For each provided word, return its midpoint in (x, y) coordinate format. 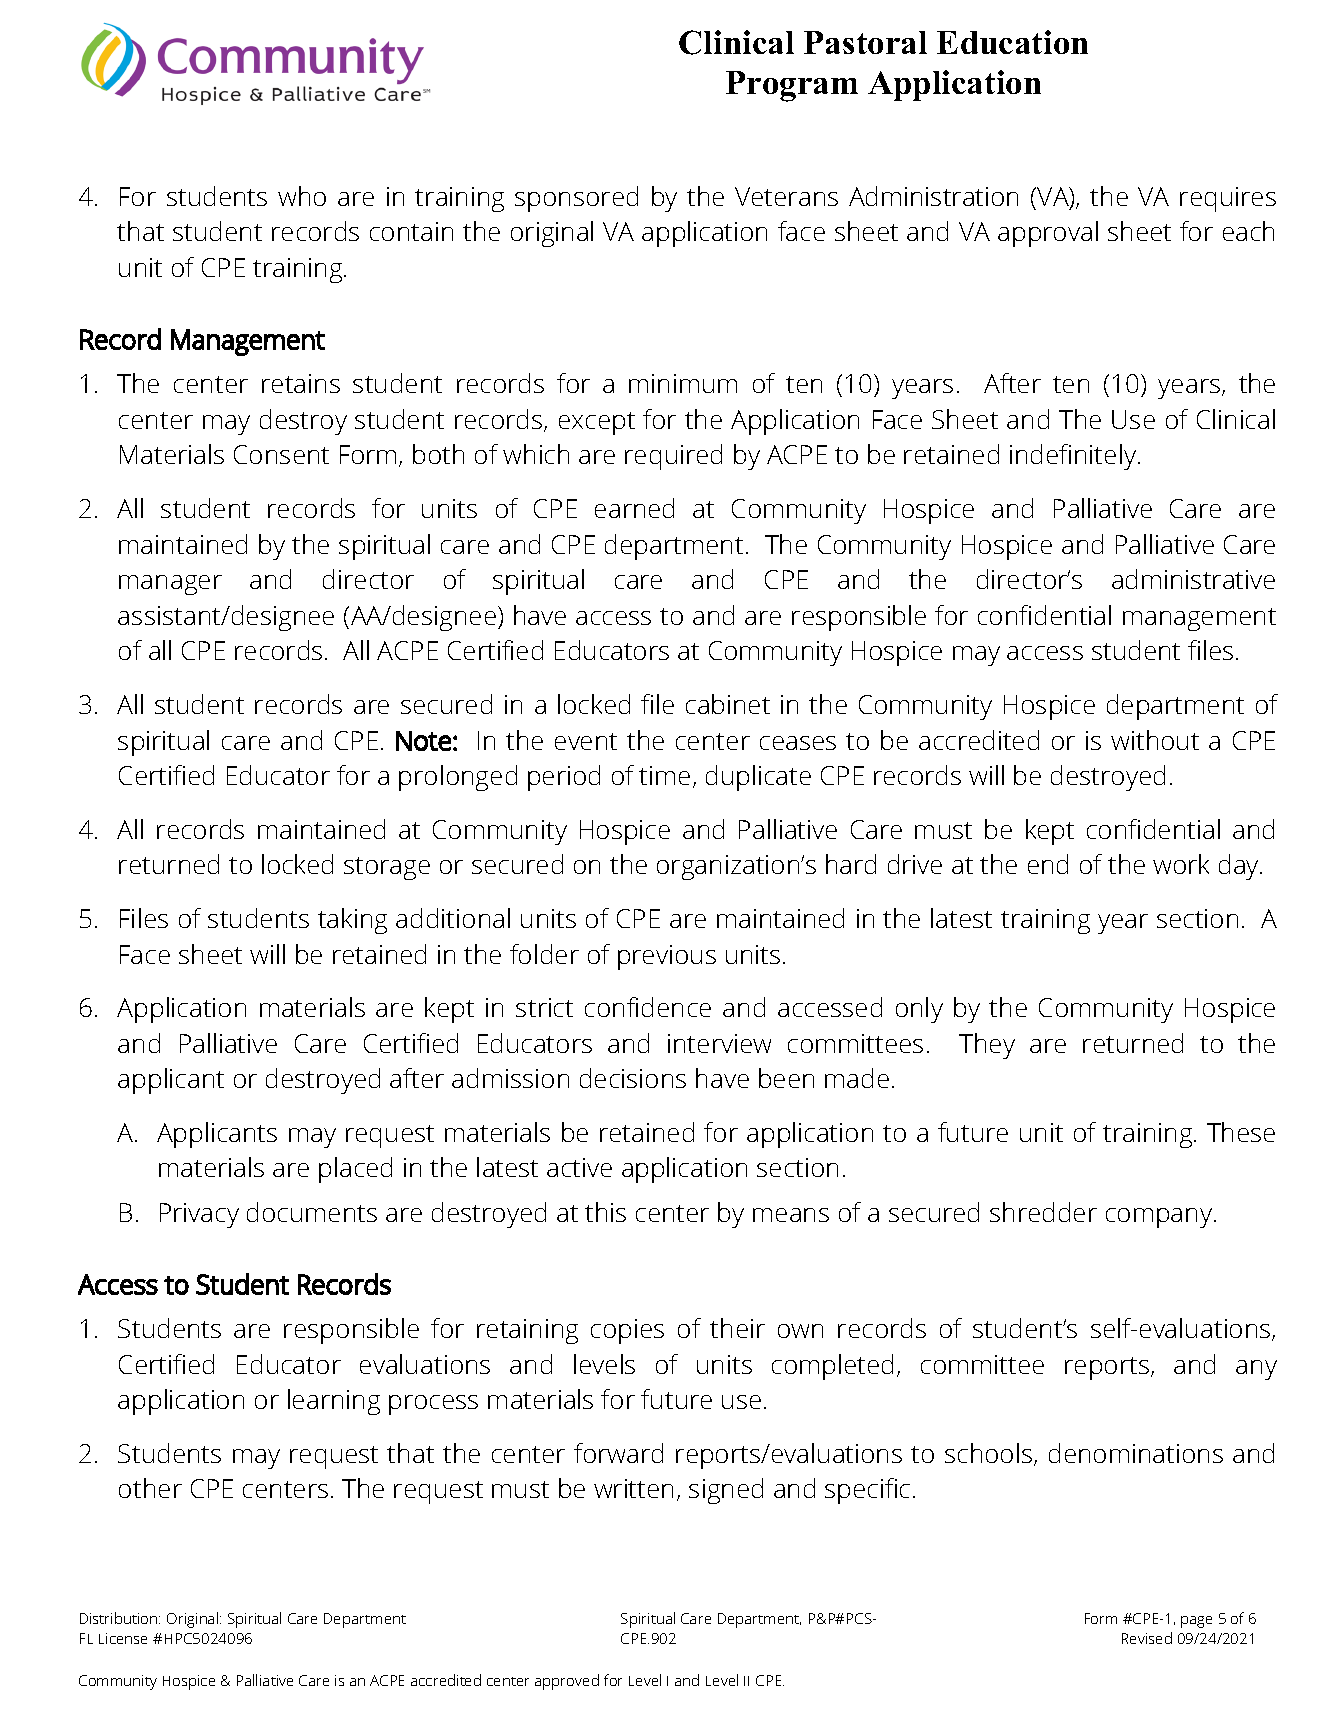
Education (1012, 42)
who (302, 196)
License (123, 1638)
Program (792, 86)
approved (567, 1682)
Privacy (199, 1215)
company (1160, 1218)
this (605, 1212)
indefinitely (1074, 457)
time (664, 775)
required (673, 457)
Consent (281, 454)
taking (352, 921)
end (1048, 864)
